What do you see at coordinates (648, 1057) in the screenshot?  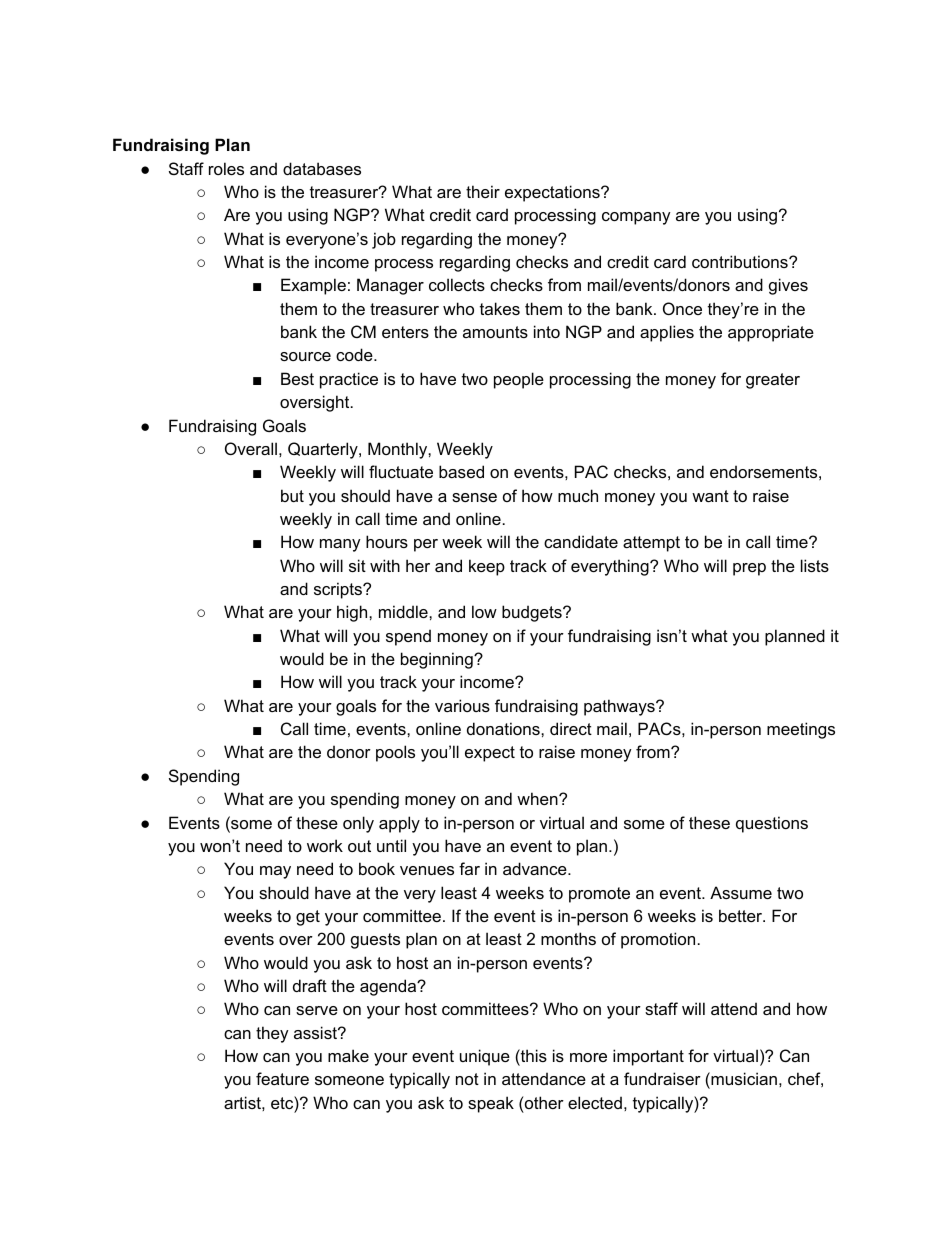 I see `important` at bounding box center [648, 1057].
